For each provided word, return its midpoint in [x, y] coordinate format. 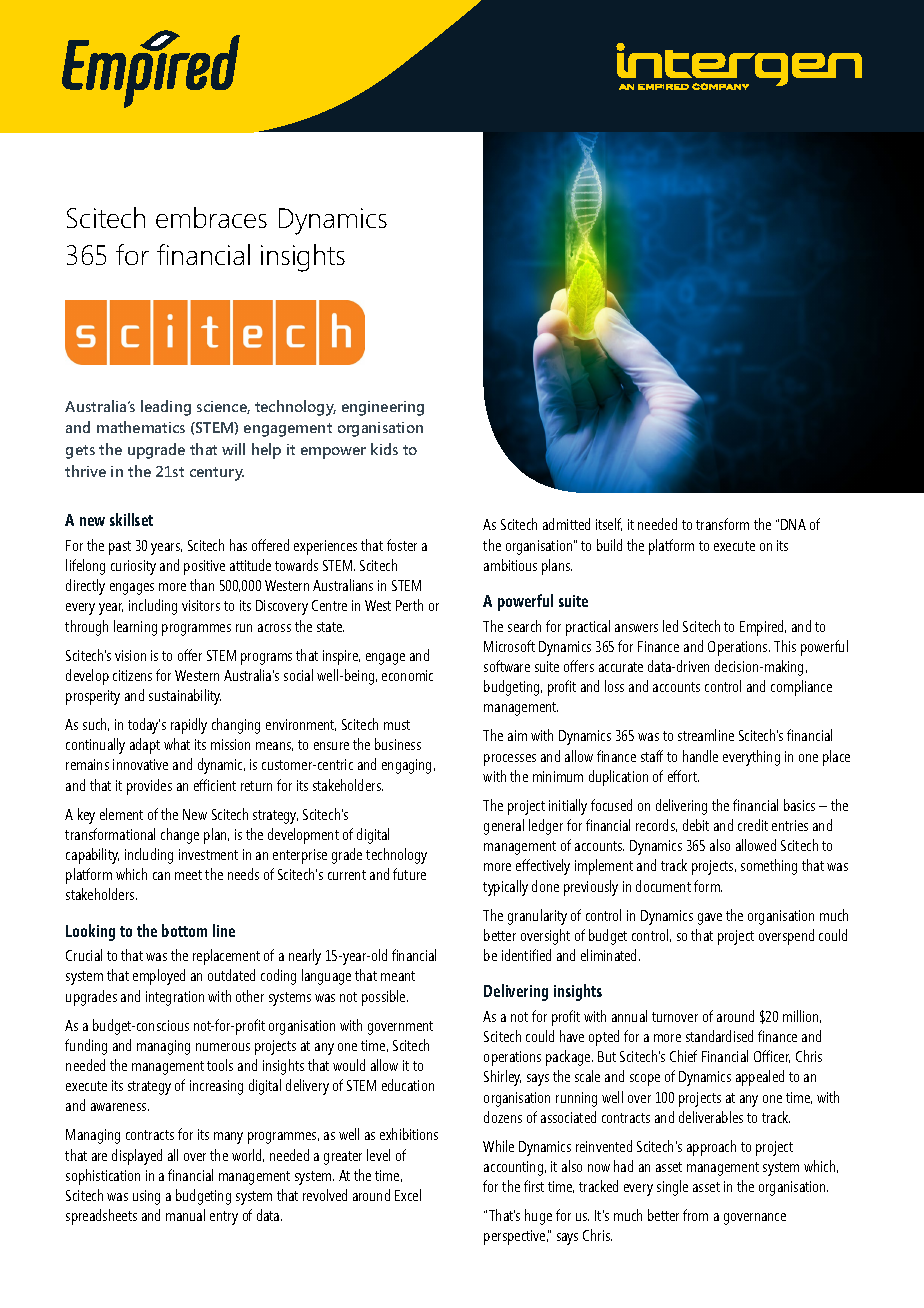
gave [710, 919]
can [161, 876]
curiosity [133, 567]
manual [185, 1215]
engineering [383, 408]
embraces [211, 217]
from [695, 1215]
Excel [408, 1195]
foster [402, 545]
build [609, 545]
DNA [793, 524]
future [409, 874]
